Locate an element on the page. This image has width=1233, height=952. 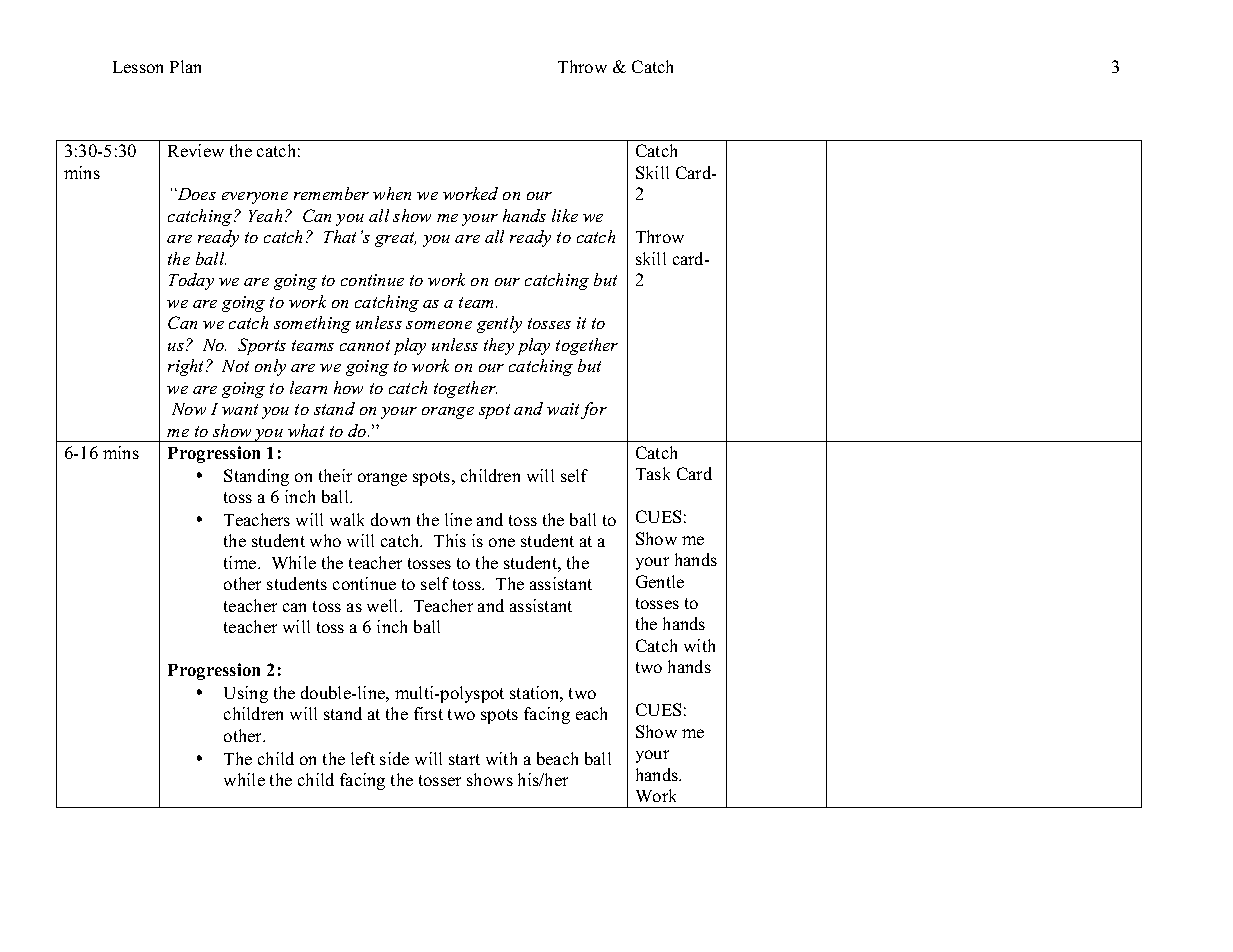
Plan is located at coordinates (185, 66).
